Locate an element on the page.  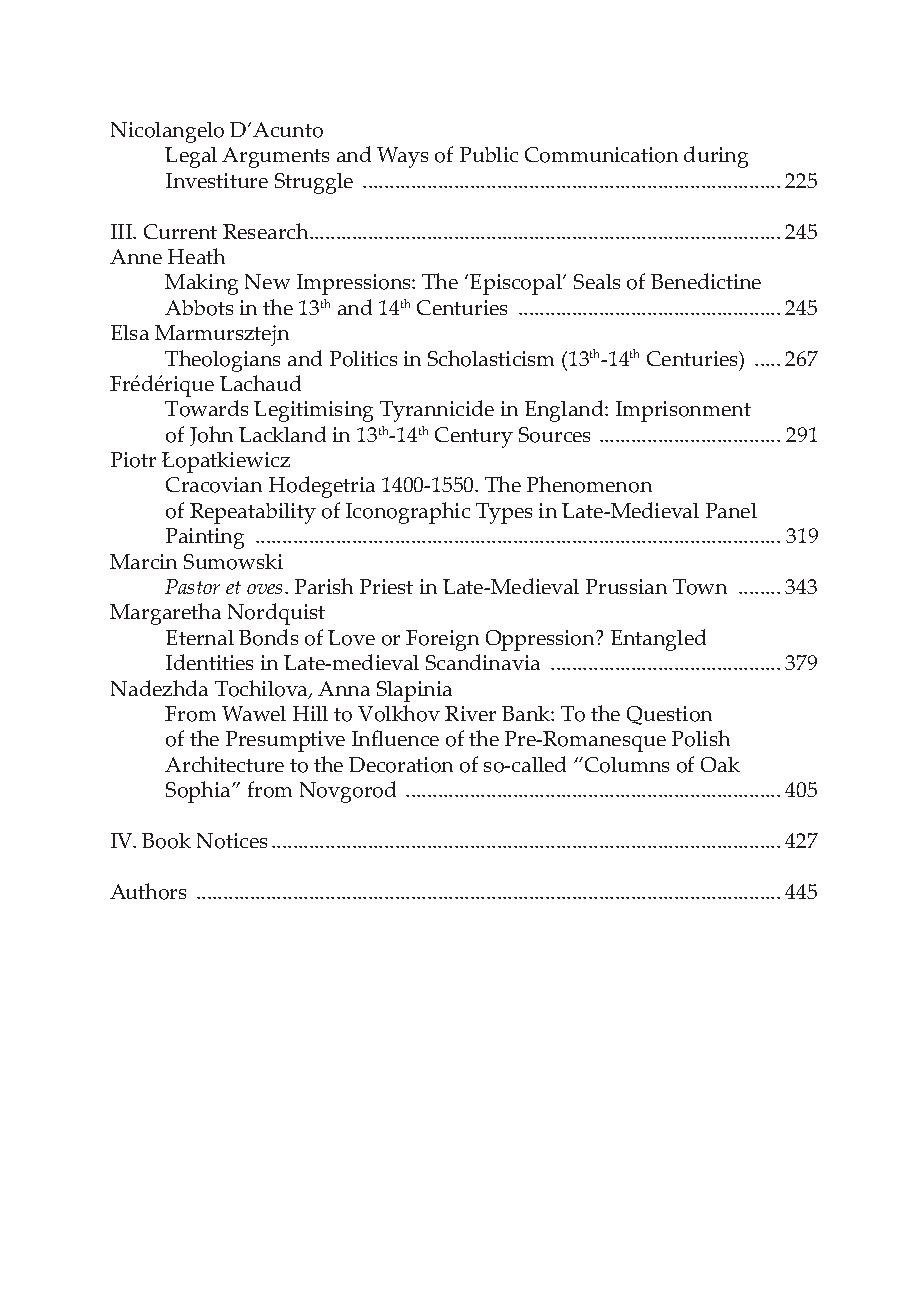
Columns is located at coordinates (625, 765).
